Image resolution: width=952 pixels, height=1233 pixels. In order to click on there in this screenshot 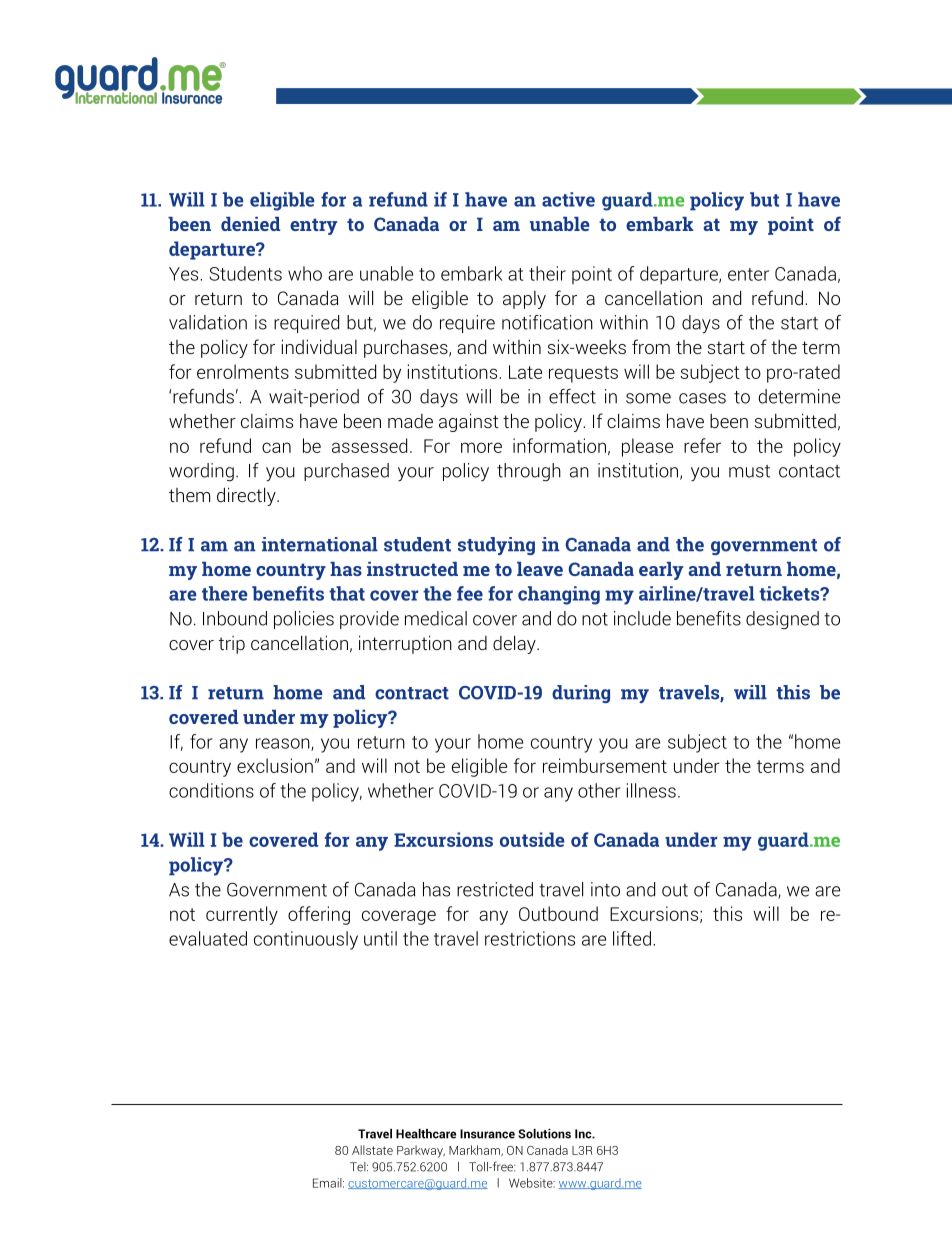, I will do `click(225, 593)`.
